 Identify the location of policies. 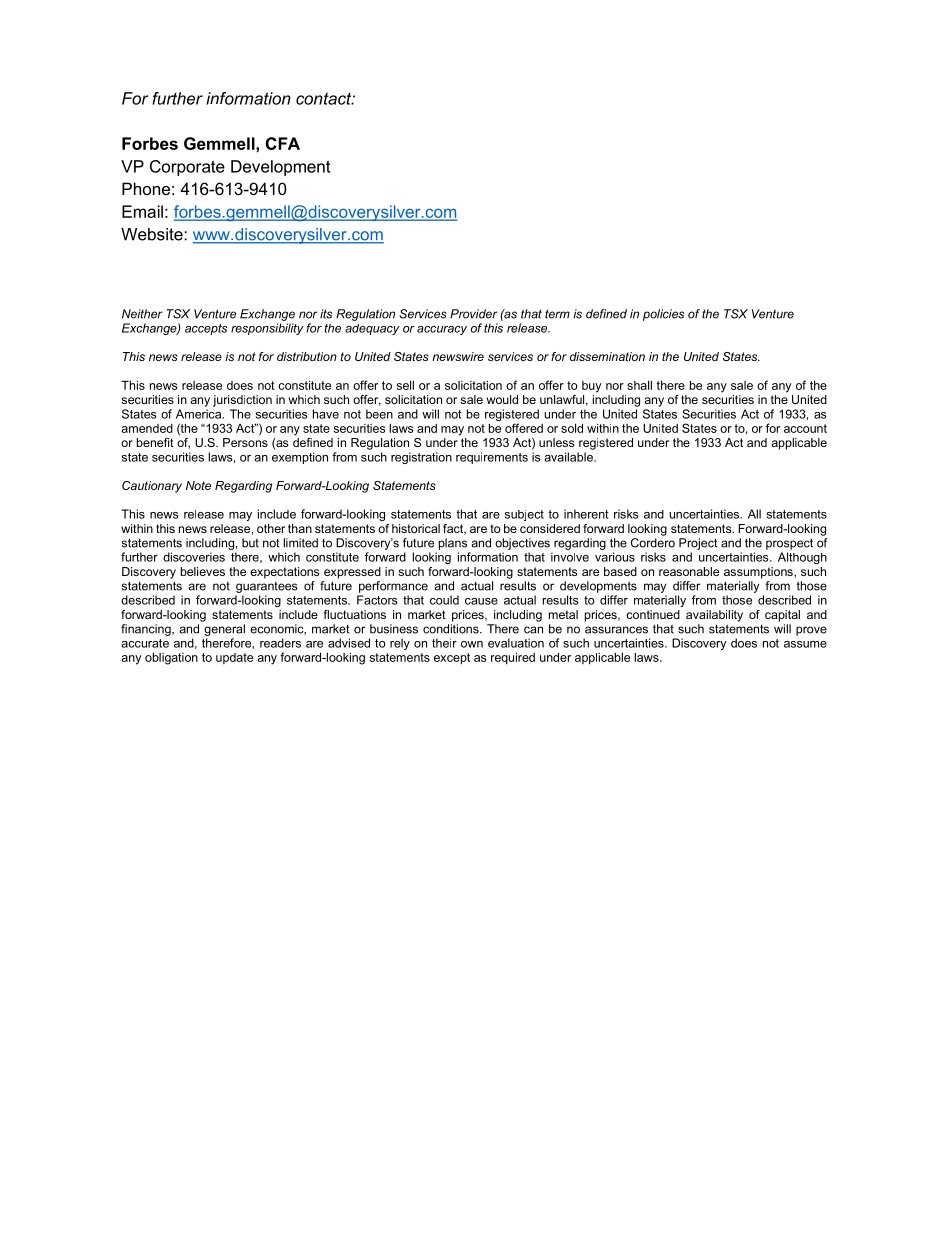
(663, 315).
